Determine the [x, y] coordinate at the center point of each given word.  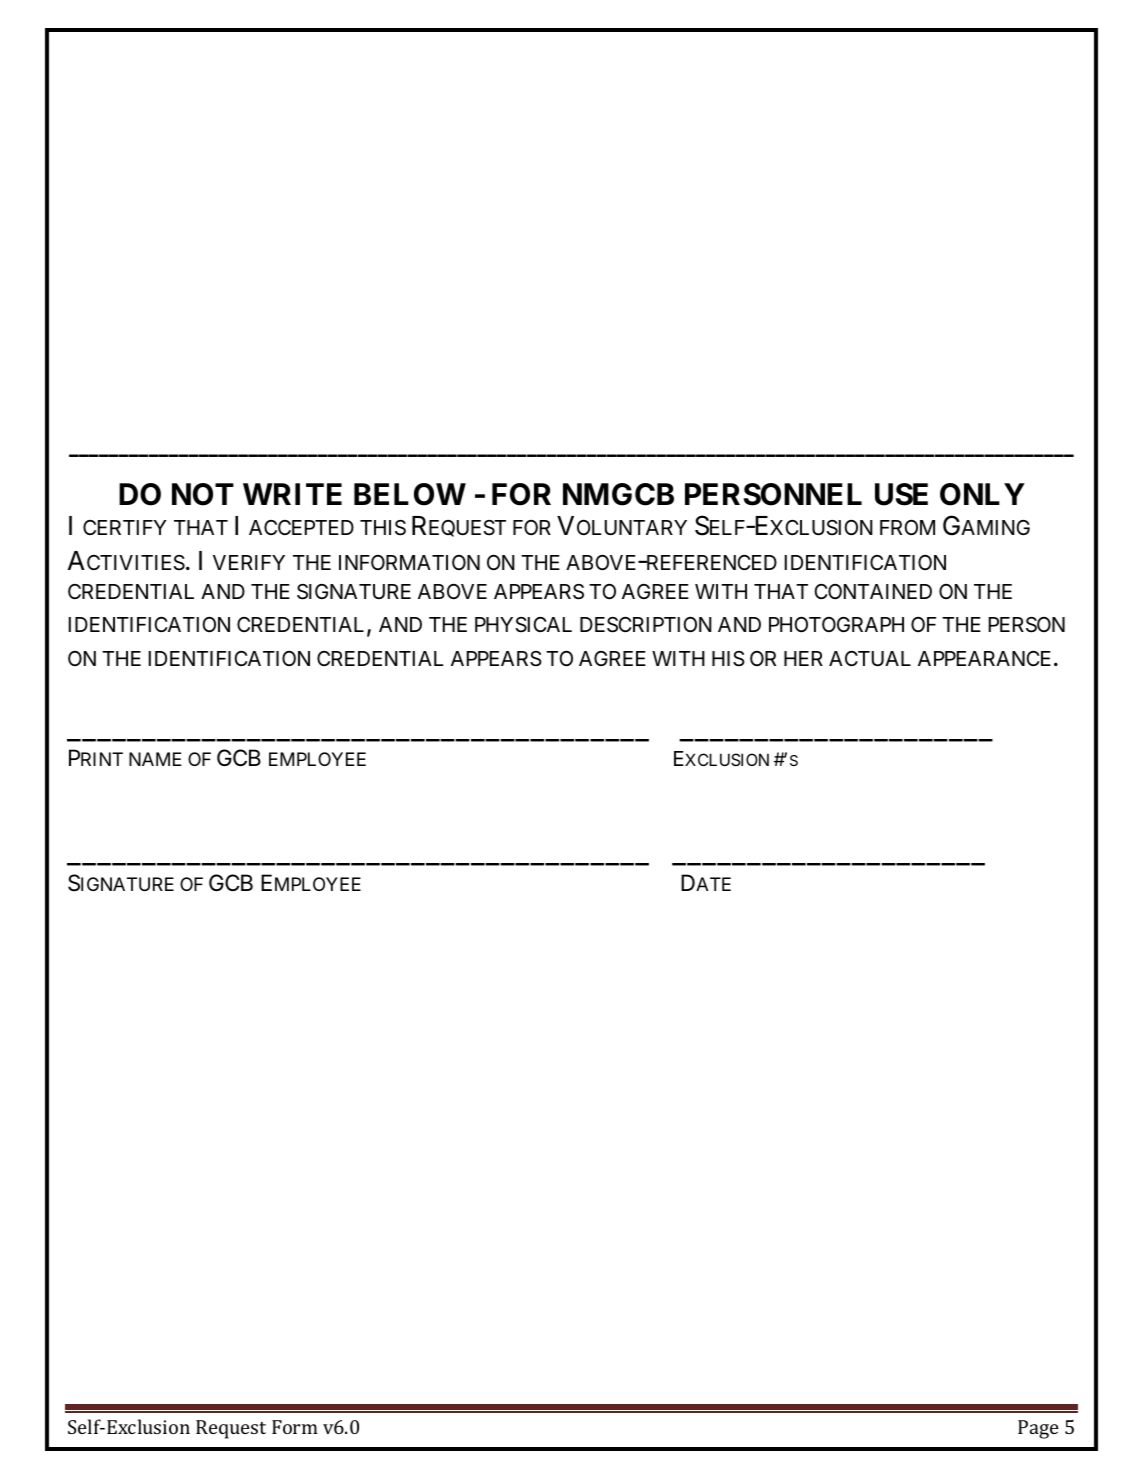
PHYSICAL [523, 625]
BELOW [410, 494]
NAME [155, 759]
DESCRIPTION [646, 625]
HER [803, 658]
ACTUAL [870, 659]
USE [901, 494]
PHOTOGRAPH [836, 624]
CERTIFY [124, 527]
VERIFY [249, 562]
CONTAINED [873, 591]
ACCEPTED [301, 527]
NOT [203, 494]
